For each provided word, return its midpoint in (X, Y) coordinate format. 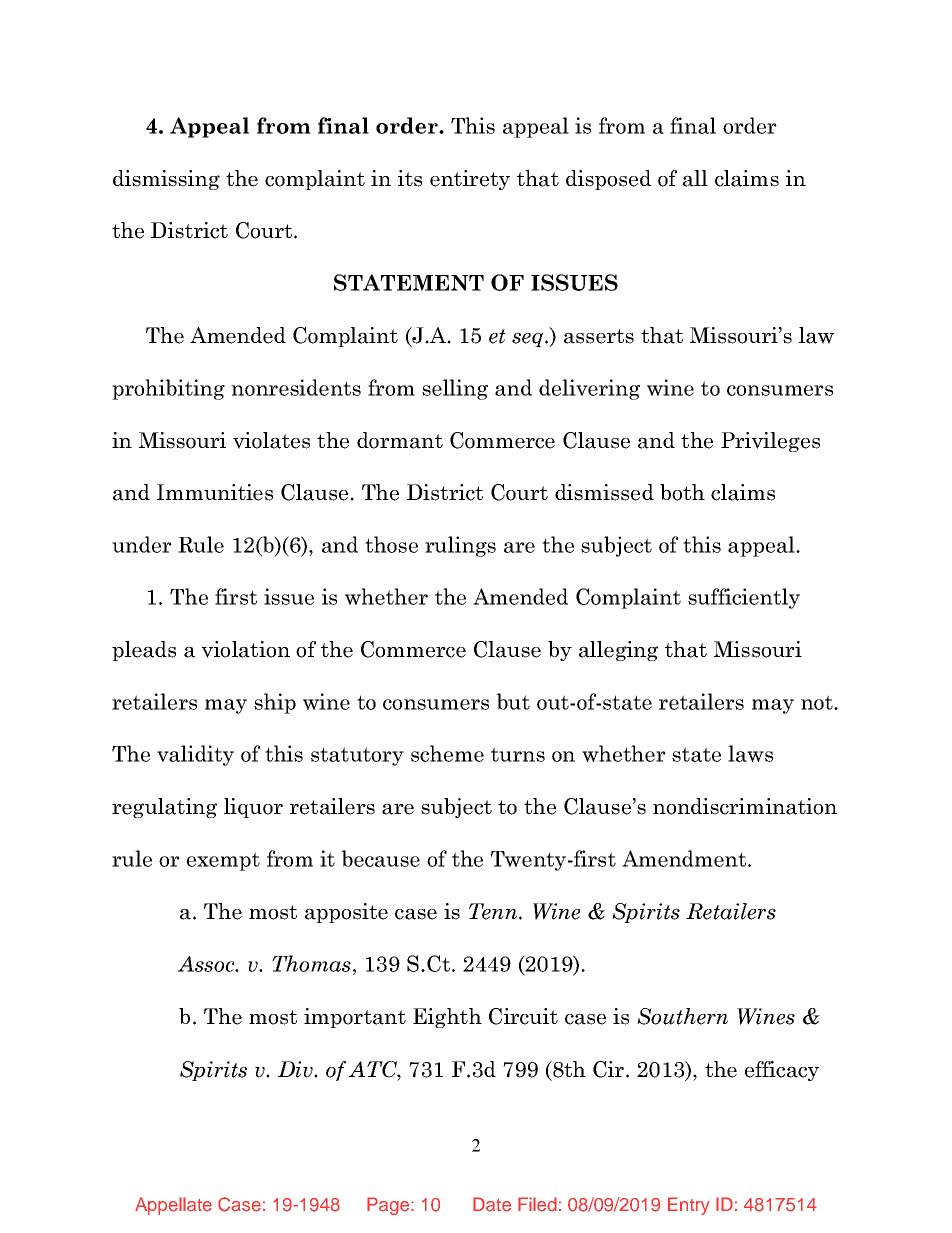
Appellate (173, 1206)
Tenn (494, 911)
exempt (223, 861)
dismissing (166, 180)
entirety (470, 180)
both (682, 492)
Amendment (684, 858)
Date (492, 1204)
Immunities (215, 492)
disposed (608, 180)
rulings (460, 546)
